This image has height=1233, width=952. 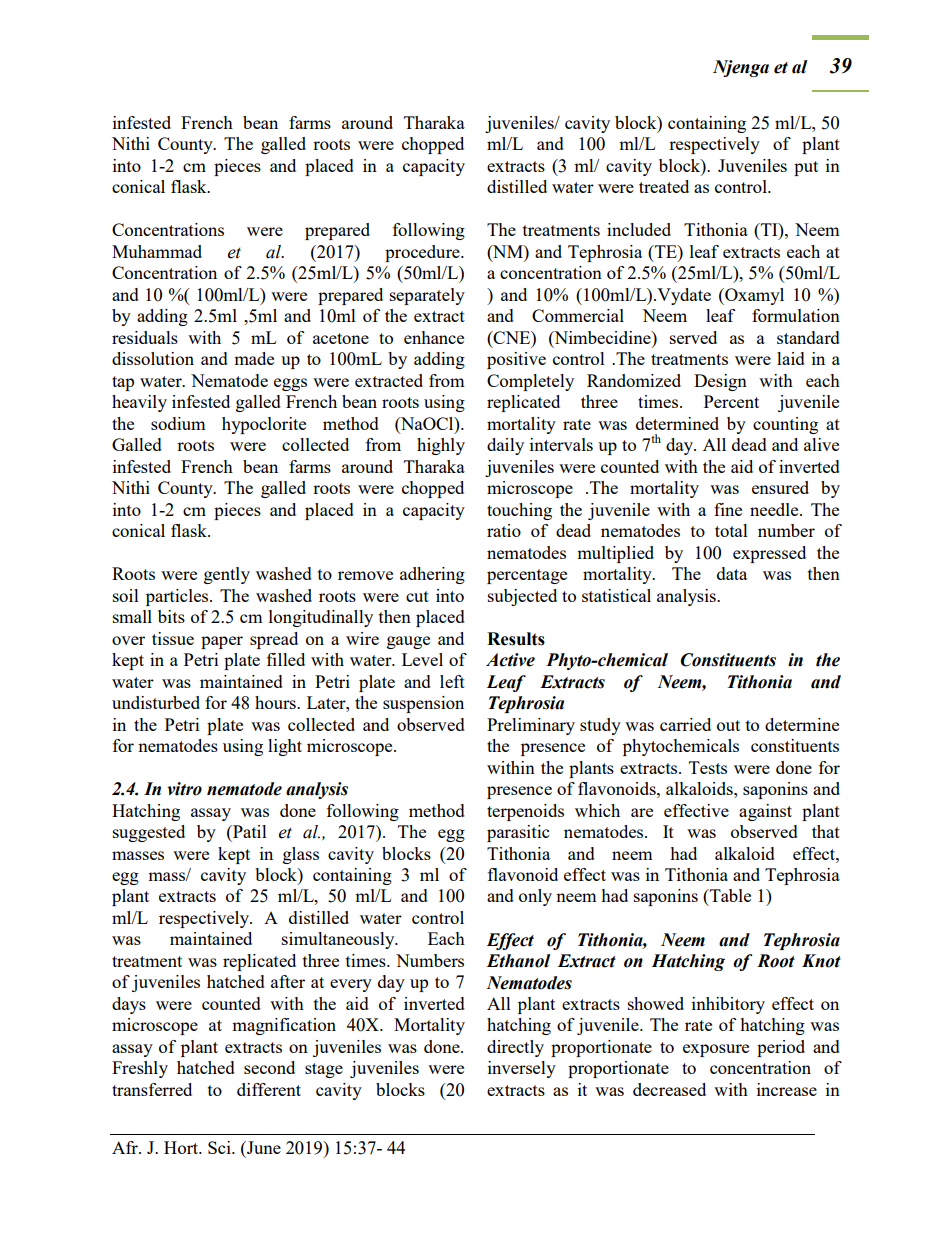 What do you see at coordinates (806, 168) in the image?
I see `put` at bounding box center [806, 168].
